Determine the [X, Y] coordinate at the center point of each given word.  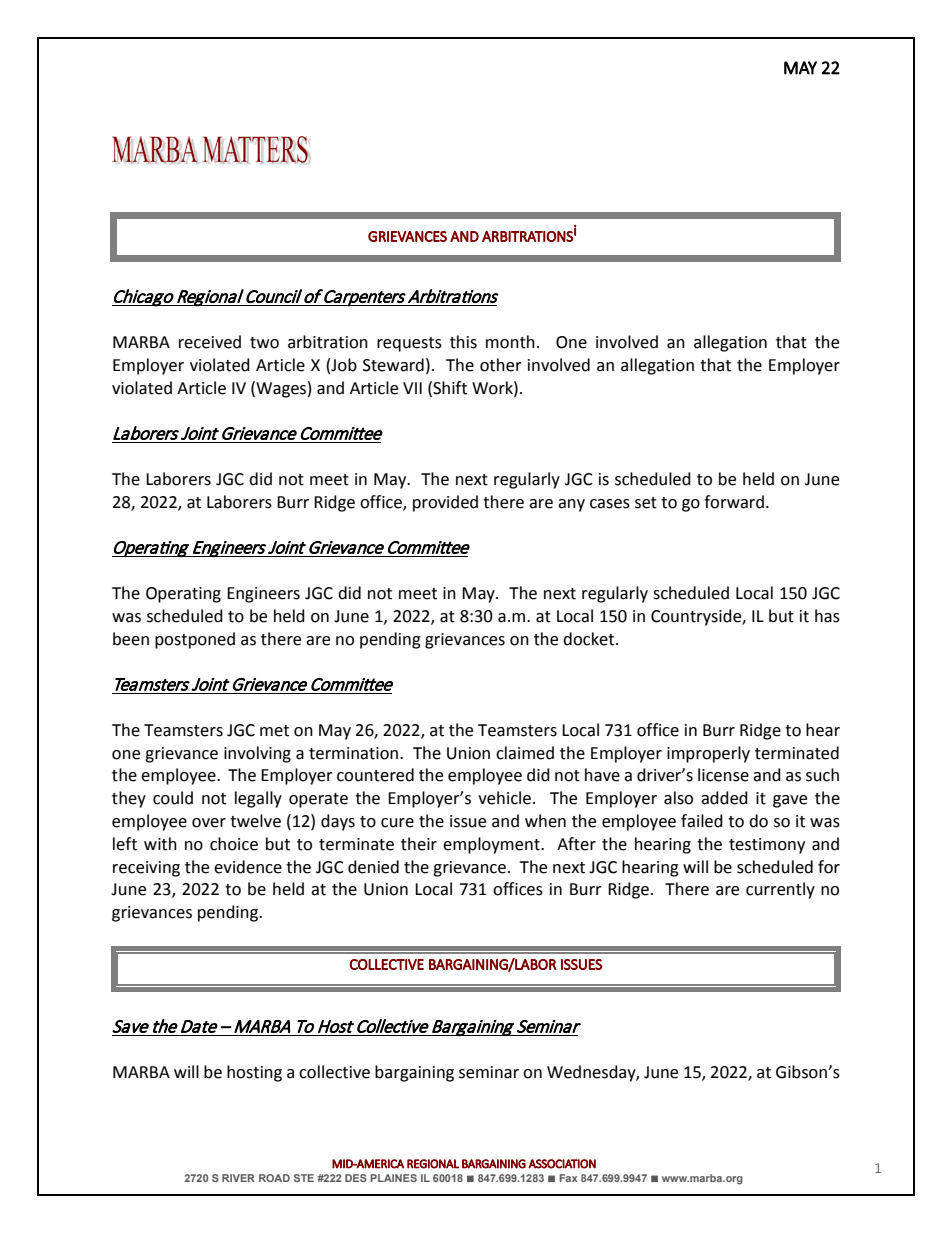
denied [373, 867]
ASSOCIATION [562, 1164]
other [501, 365]
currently [780, 890]
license [723, 775]
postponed [195, 640]
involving [257, 754]
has [827, 616]
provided [445, 503]
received [210, 342]
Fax [568, 1178]
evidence [248, 867]
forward [734, 502]
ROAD [274, 1178]
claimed [525, 753]
